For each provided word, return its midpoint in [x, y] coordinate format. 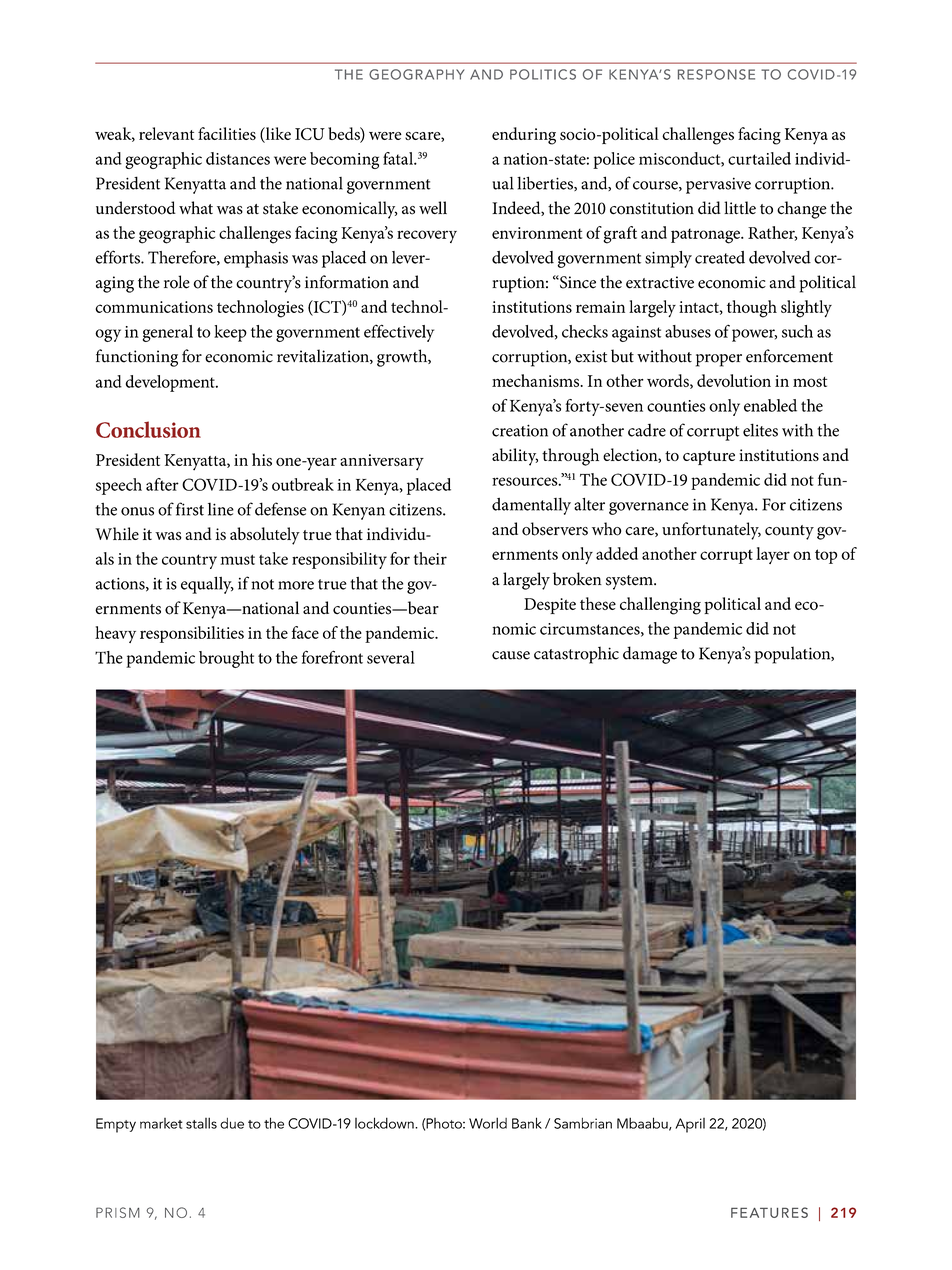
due [232, 1123]
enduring [524, 136]
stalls [201, 1123]
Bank [527, 1123]
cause [511, 655]
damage [650, 655]
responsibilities [192, 634]
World [488, 1123]
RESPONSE [716, 74]
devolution [734, 380]
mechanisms [537, 380]
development [171, 383]
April [690, 1125]
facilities [227, 133]
